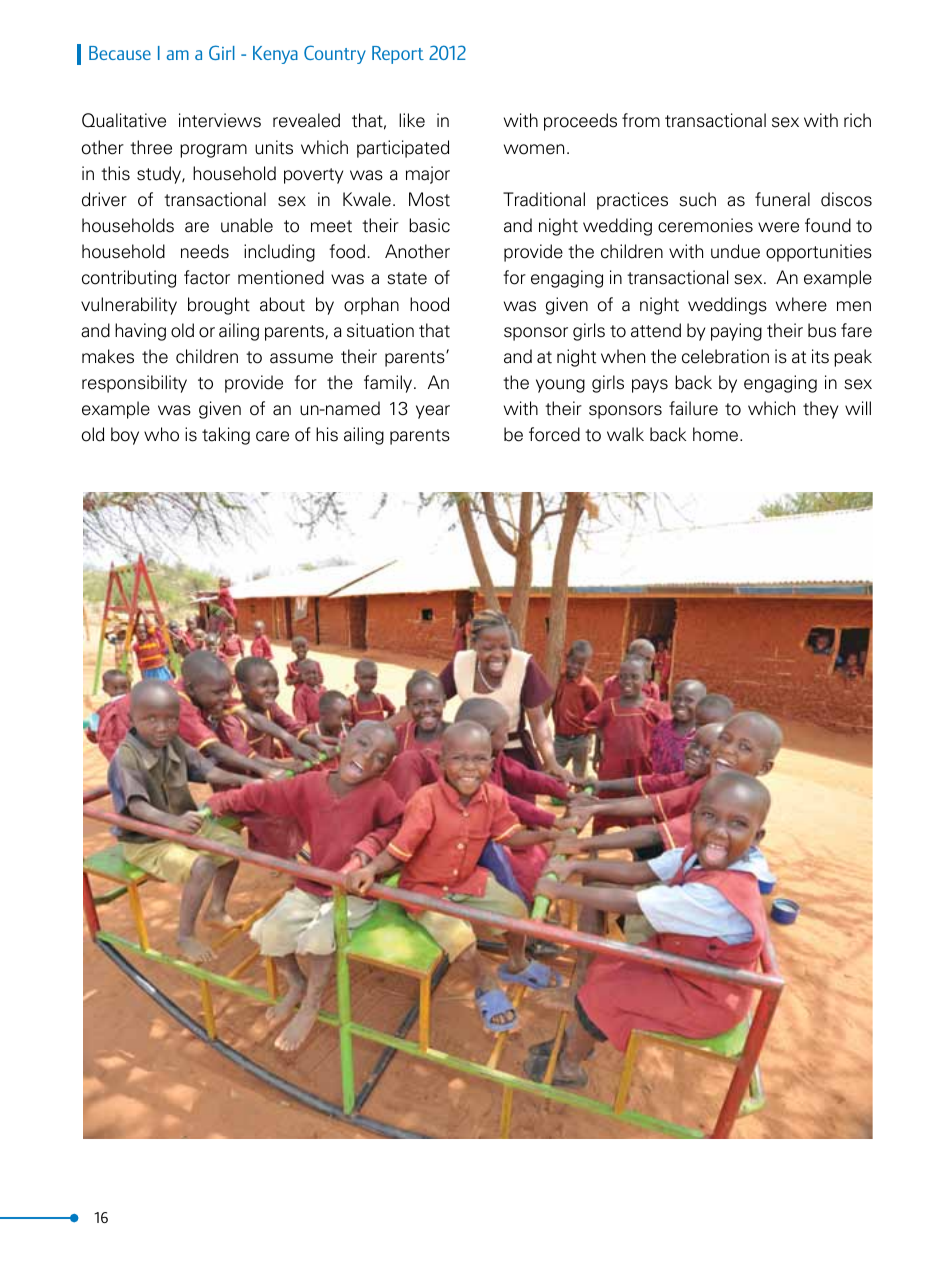  What do you see at coordinates (161, 434) in the image?
I see `who` at bounding box center [161, 434].
